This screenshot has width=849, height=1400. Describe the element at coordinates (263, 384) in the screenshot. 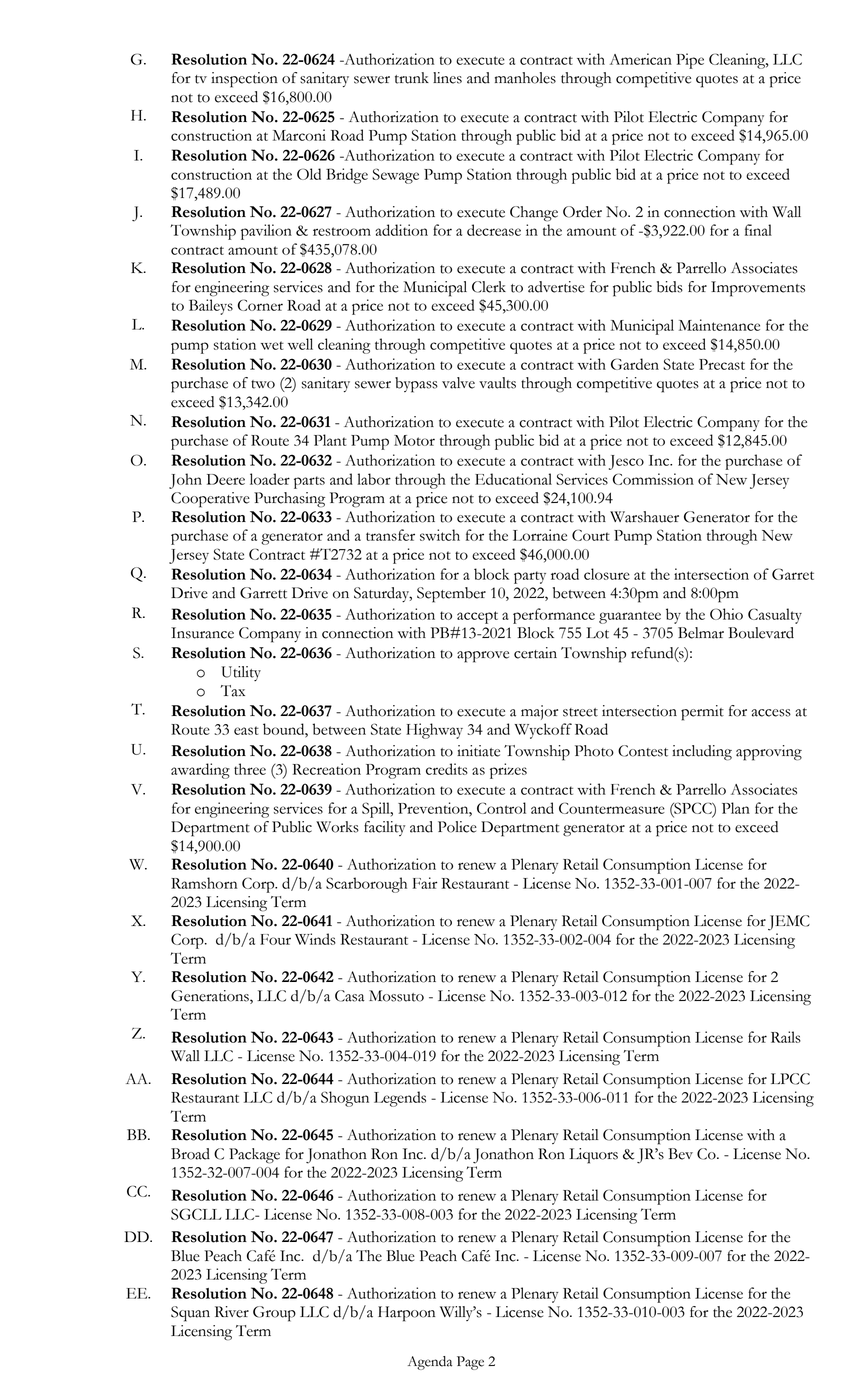

I see `two` at that location.
